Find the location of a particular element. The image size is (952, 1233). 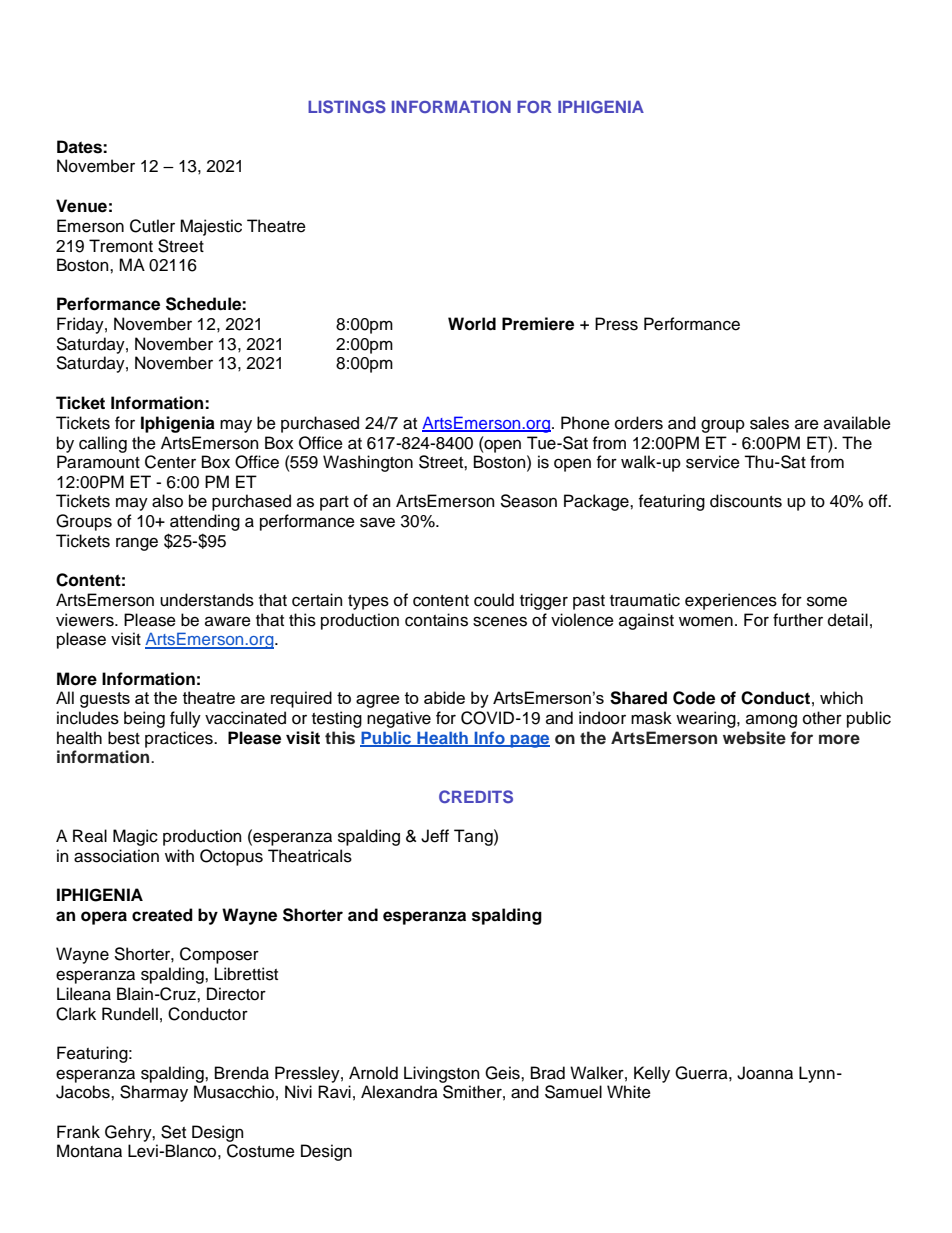

Set is located at coordinates (173, 1132).
